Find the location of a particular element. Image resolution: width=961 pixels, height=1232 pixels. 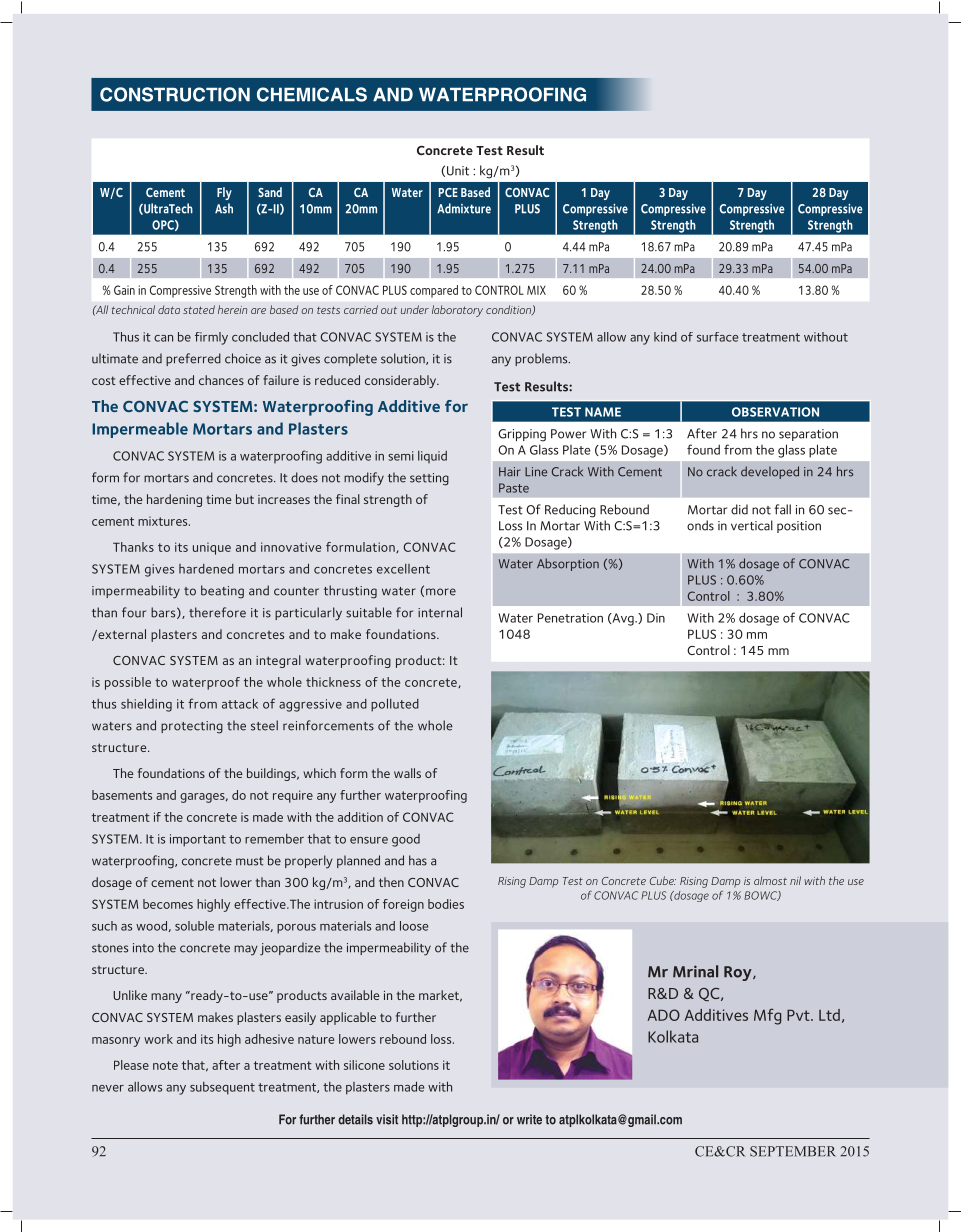

subsequent is located at coordinates (222, 1088).
